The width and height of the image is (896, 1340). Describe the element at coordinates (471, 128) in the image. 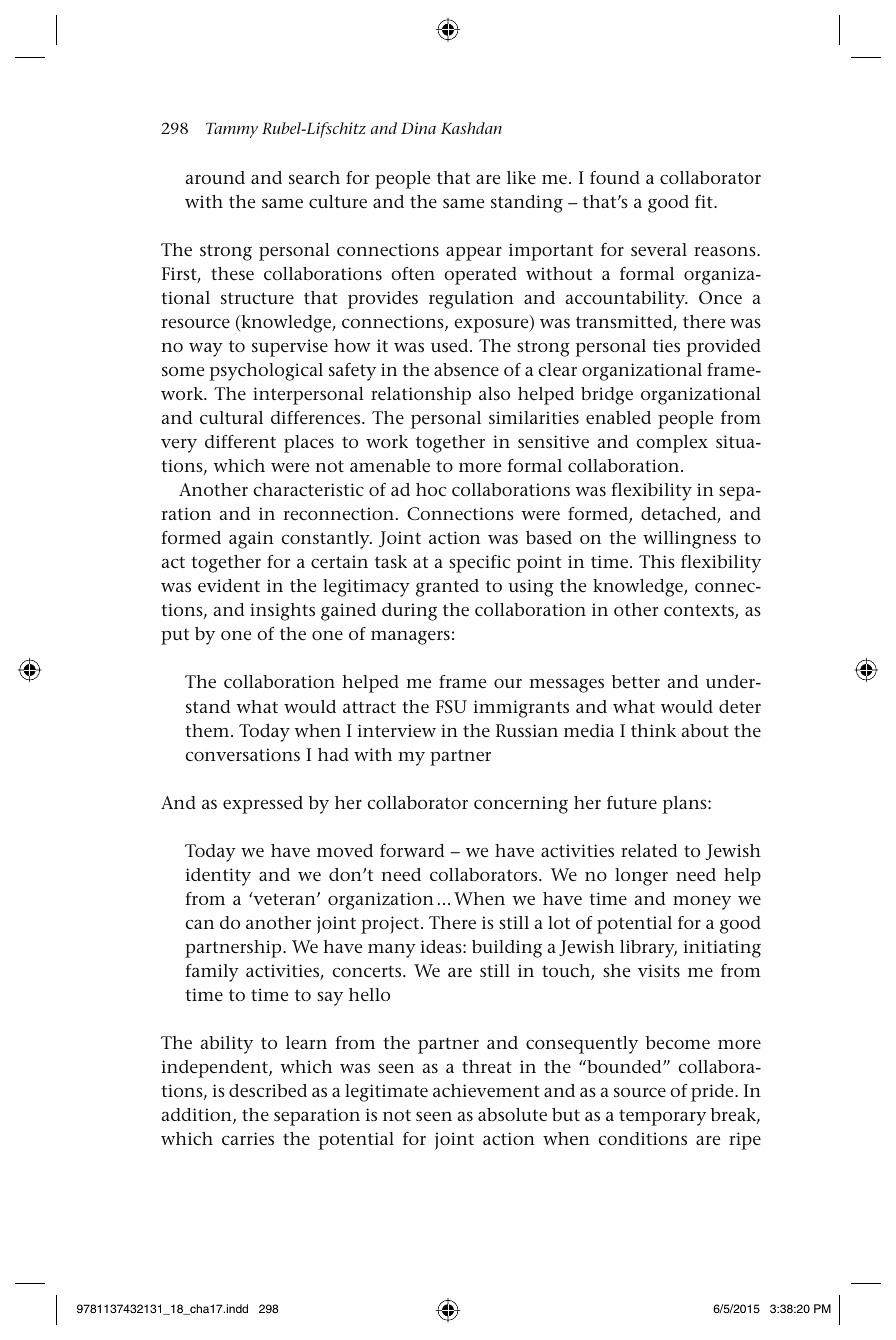

I see `Kashdan` at that location.
